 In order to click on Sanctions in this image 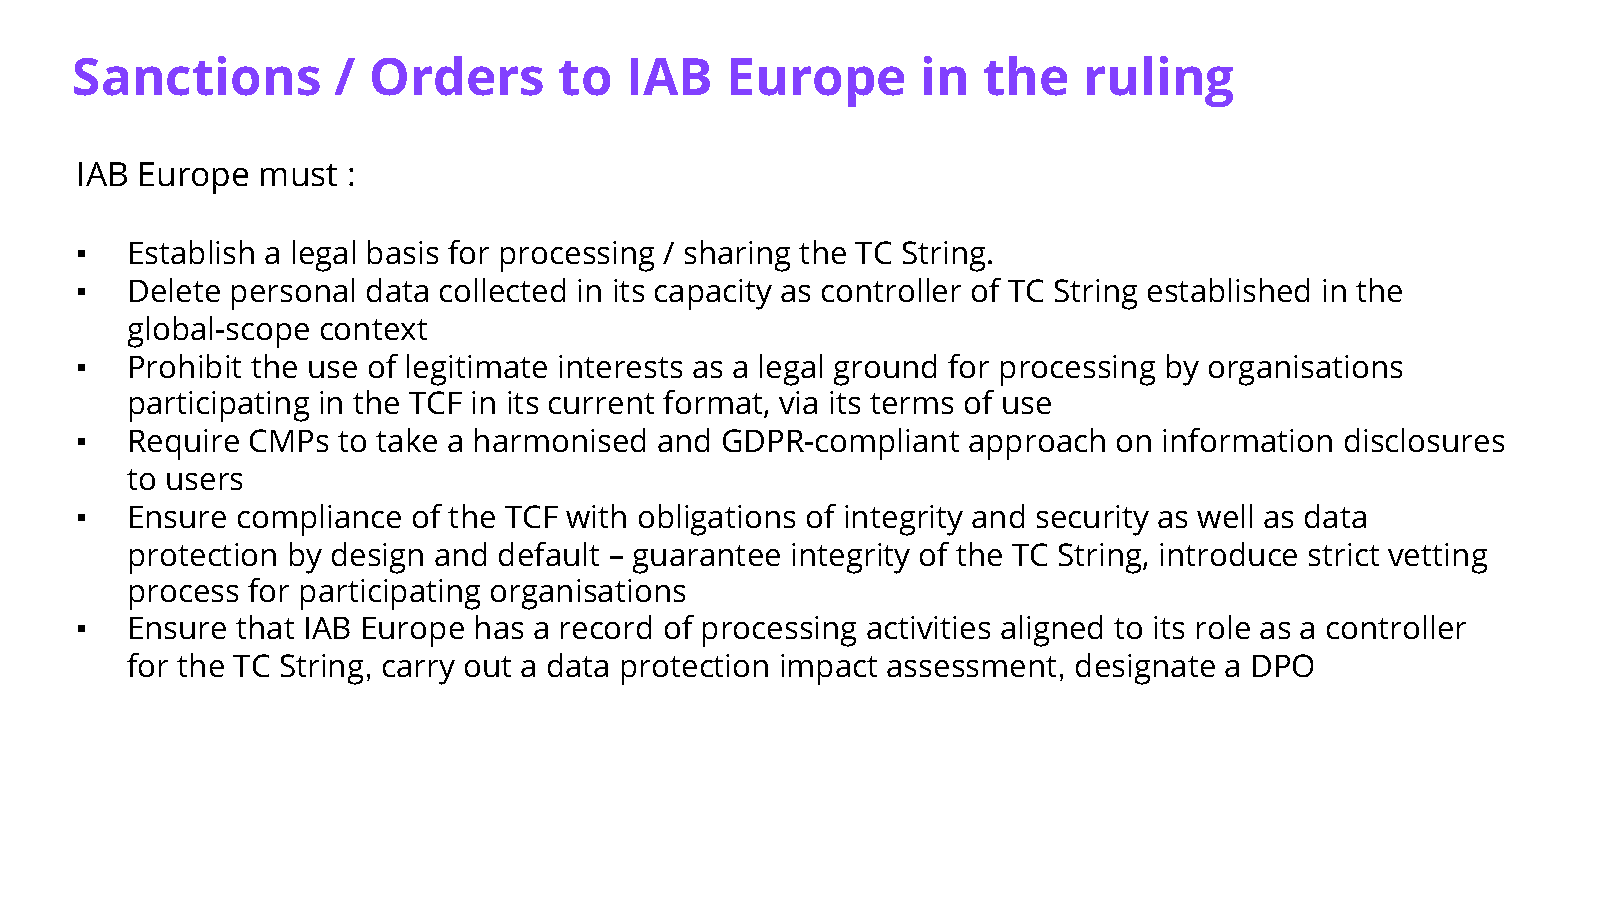, I will do `click(197, 76)`.
